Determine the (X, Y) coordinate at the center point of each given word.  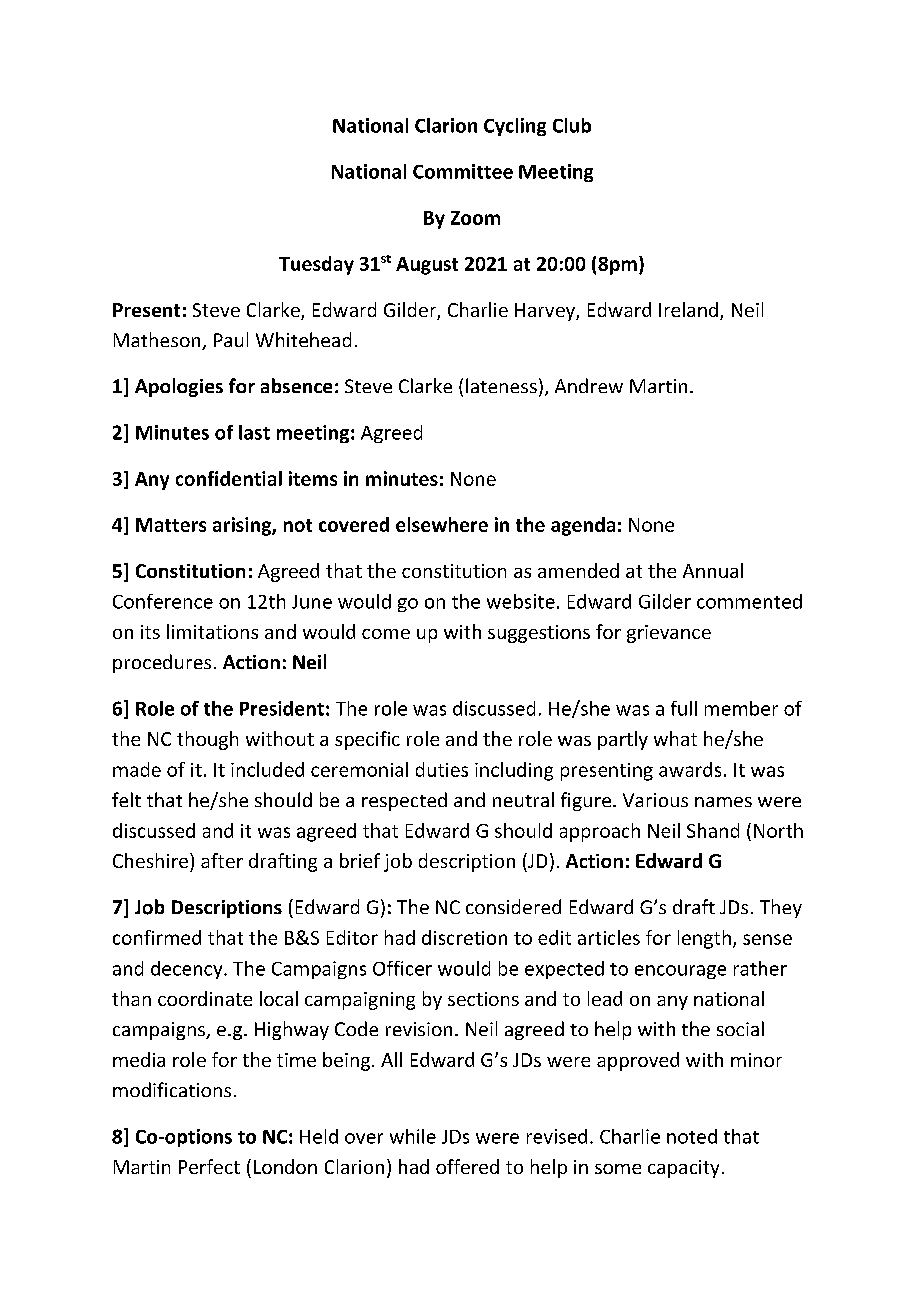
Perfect (209, 1166)
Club (572, 125)
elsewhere (442, 524)
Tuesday (316, 265)
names (723, 802)
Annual (713, 570)
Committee (463, 171)
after (222, 860)
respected (404, 801)
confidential (229, 478)
